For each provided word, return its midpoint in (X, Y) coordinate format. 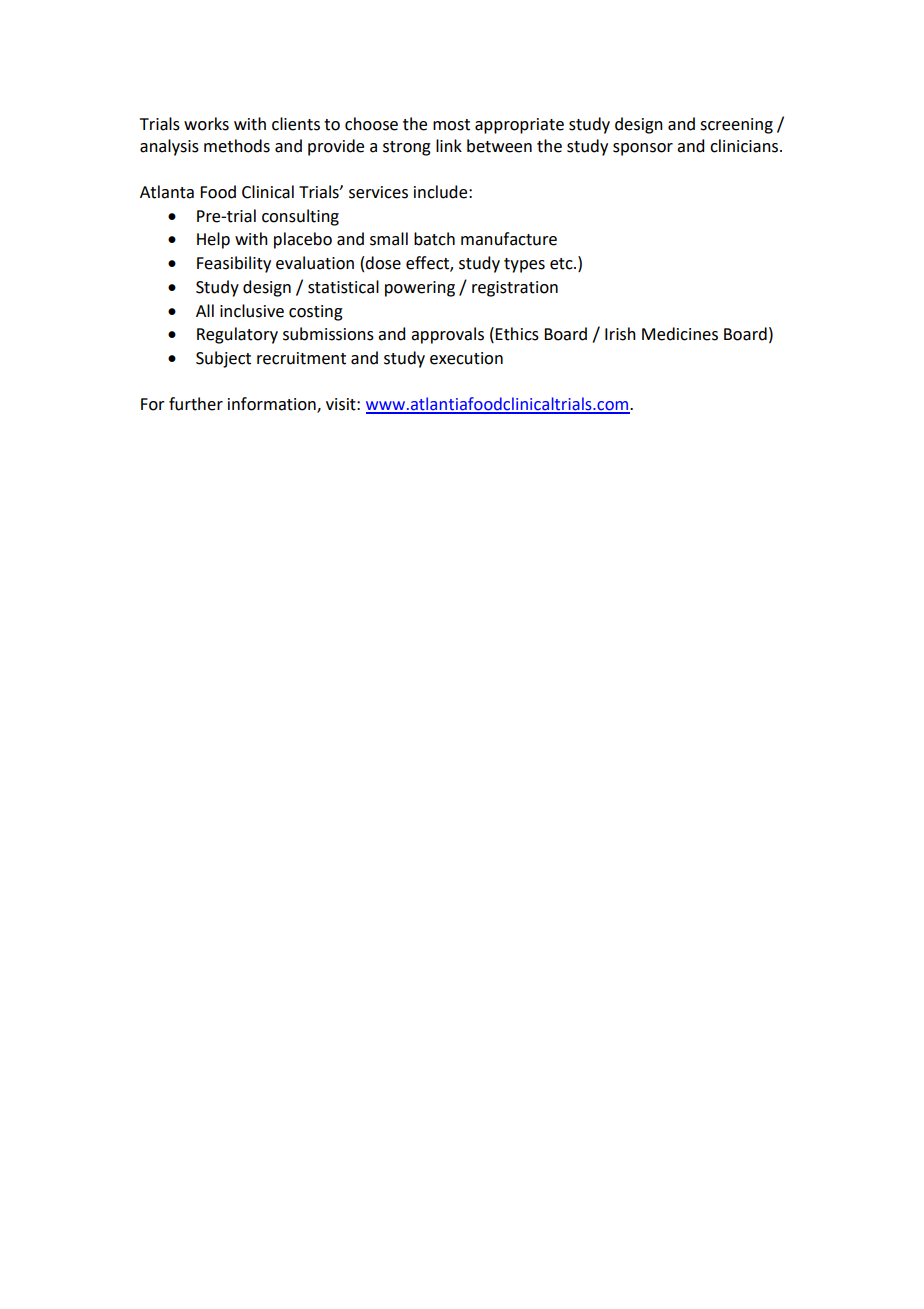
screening (736, 126)
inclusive (252, 311)
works (206, 124)
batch (434, 239)
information (273, 404)
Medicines (680, 334)
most (451, 125)
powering (420, 289)
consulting (300, 217)
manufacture (509, 239)
